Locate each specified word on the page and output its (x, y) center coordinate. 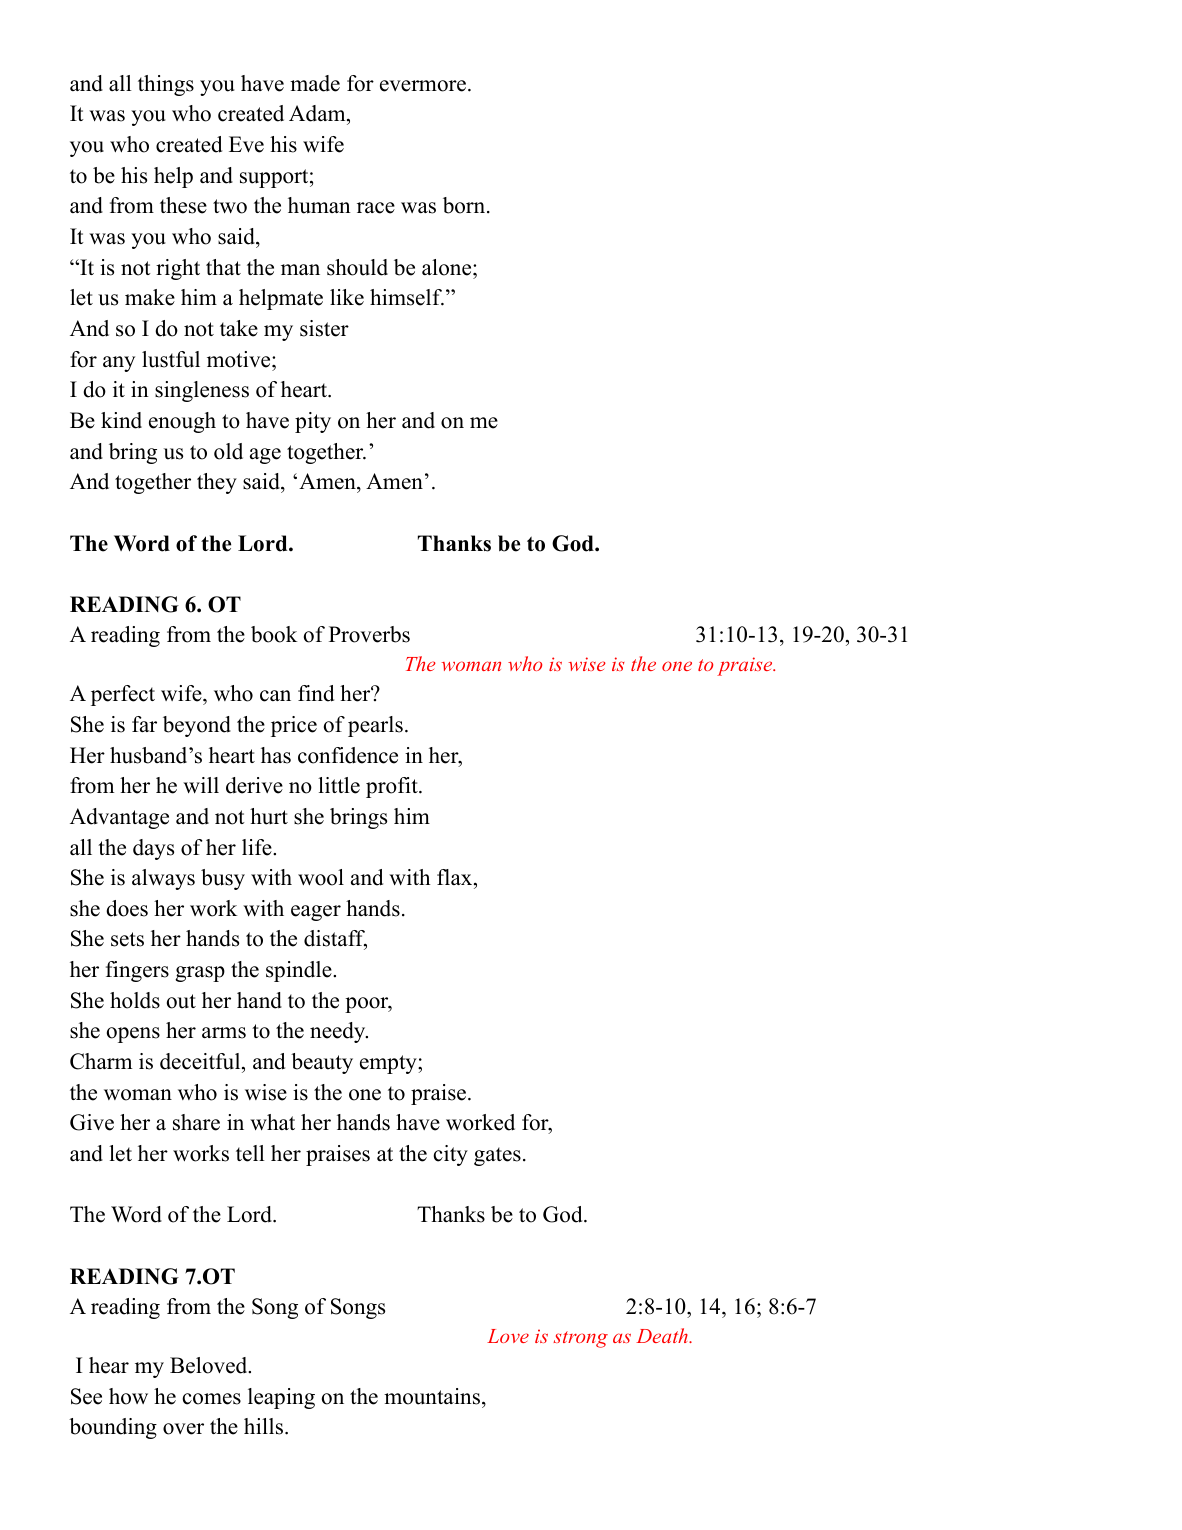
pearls (375, 726)
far (144, 724)
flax (454, 877)
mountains (432, 1396)
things (166, 85)
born (464, 205)
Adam (318, 115)
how (128, 1396)
